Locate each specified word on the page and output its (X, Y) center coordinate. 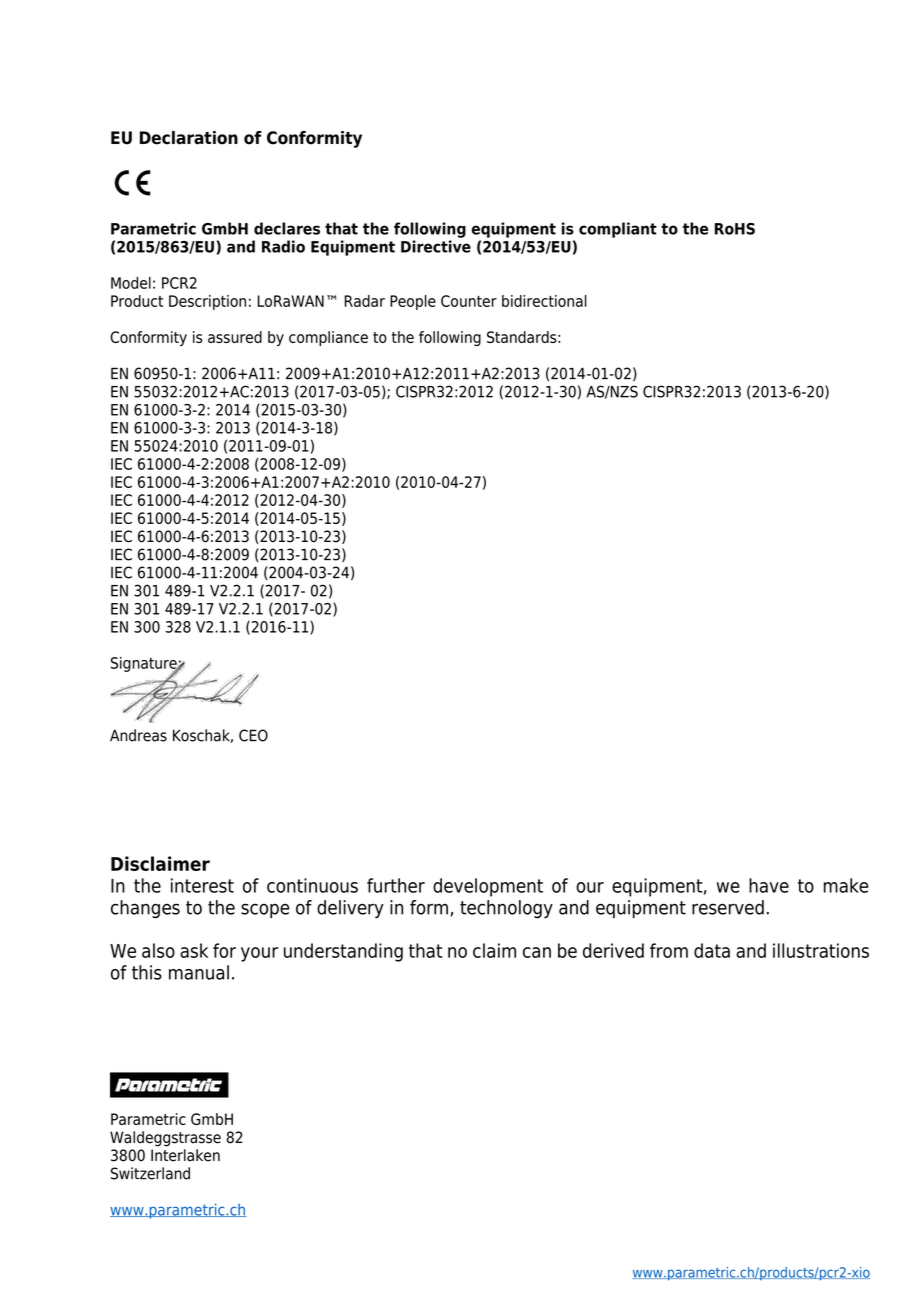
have (769, 885)
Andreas (138, 735)
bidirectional (544, 301)
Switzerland (150, 1173)
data (712, 950)
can (537, 952)
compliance (328, 338)
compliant (618, 230)
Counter (469, 301)
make (846, 885)
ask (194, 950)
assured (235, 337)
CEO (253, 735)
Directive (436, 246)
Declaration (189, 138)
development (488, 887)
